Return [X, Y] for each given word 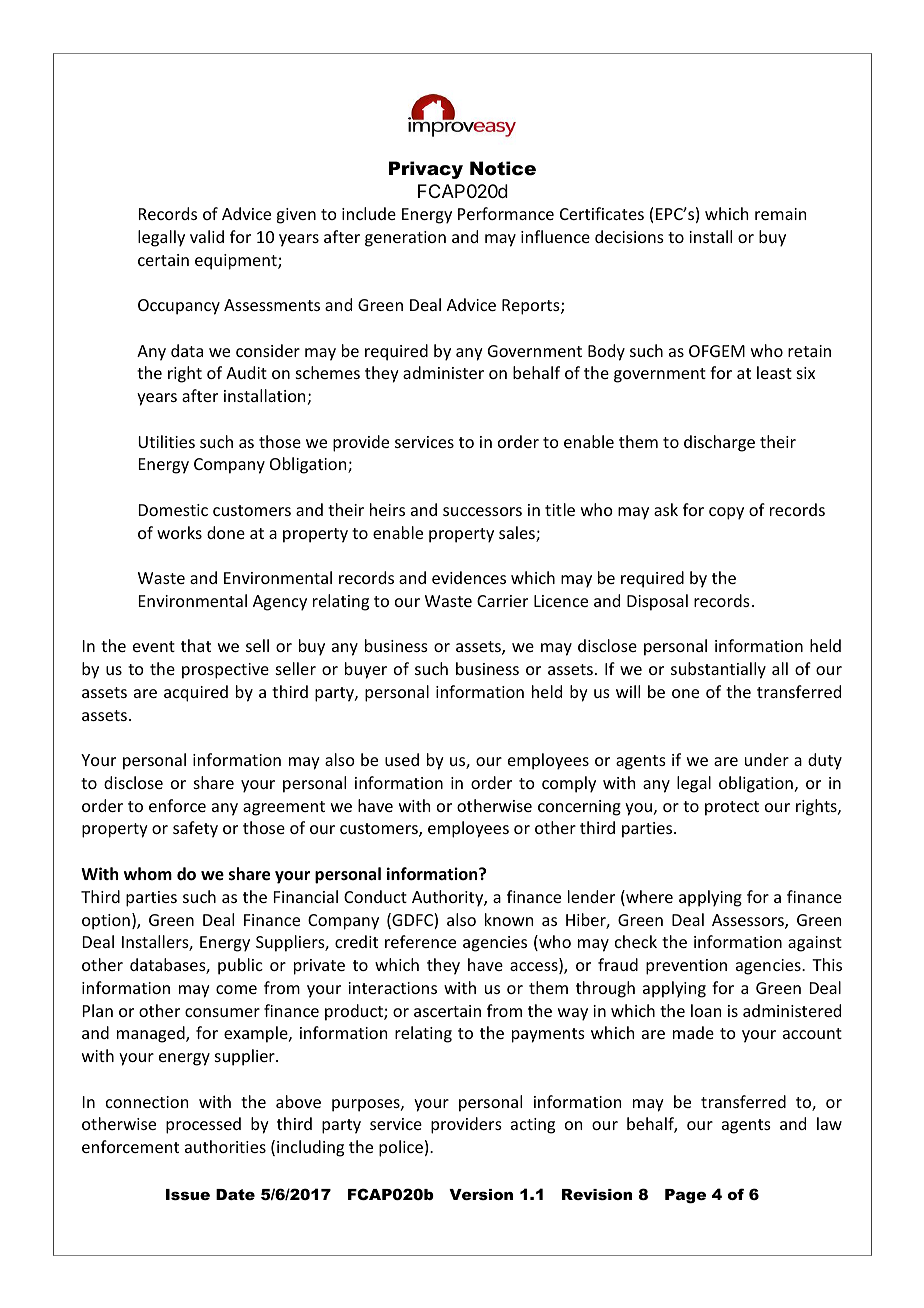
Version [481, 1194]
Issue [188, 1194]
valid [207, 236]
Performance [506, 213]
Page [685, 1196]
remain [780, 214]
